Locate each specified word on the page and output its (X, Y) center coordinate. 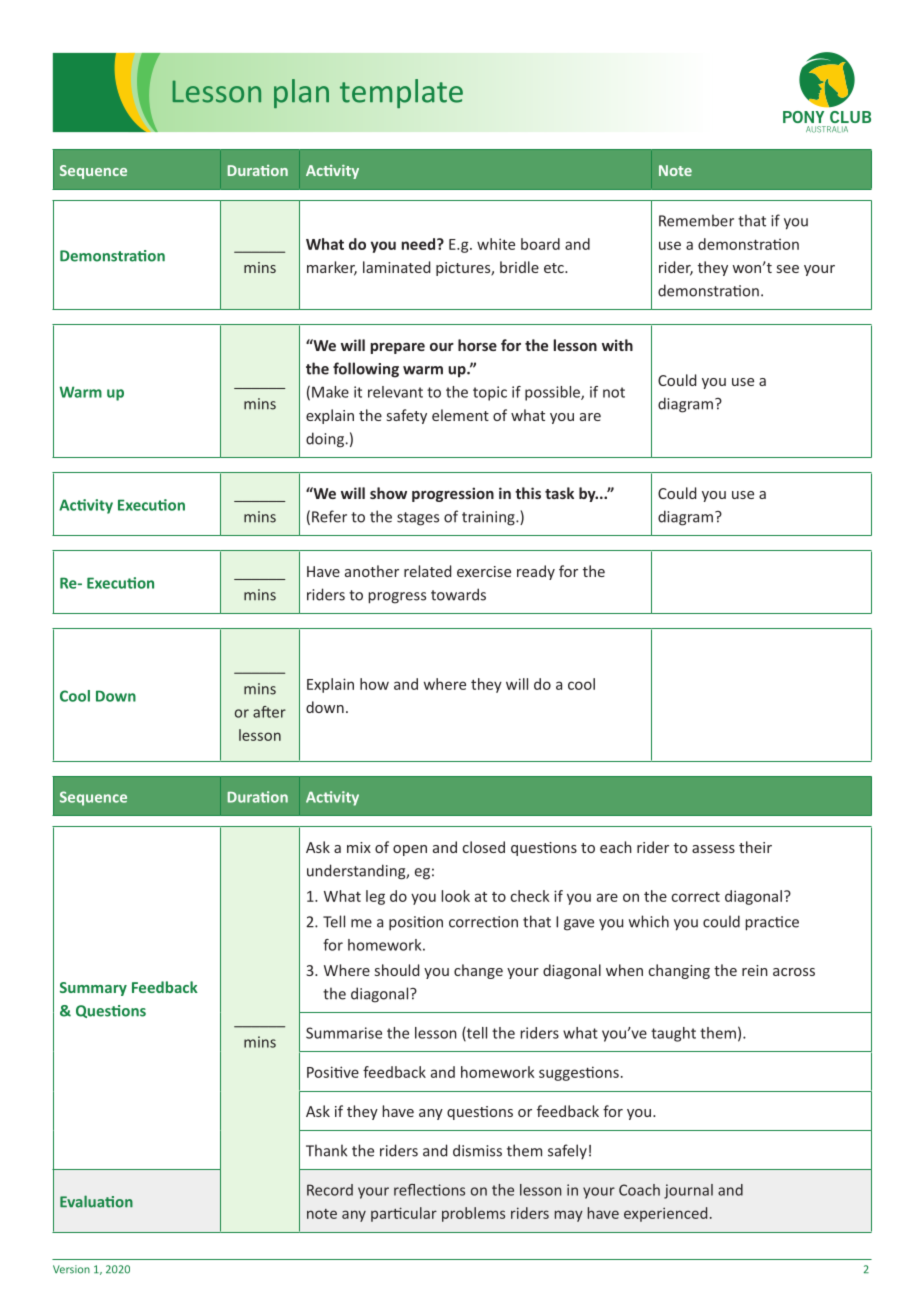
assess (713, 849)
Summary (93, 989)
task (559, 493)
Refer (329, 516)
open (410, 850)
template (401, 93)
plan (301, 93)
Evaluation (96, 1201)
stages (418, 519)
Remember (696, 220)
